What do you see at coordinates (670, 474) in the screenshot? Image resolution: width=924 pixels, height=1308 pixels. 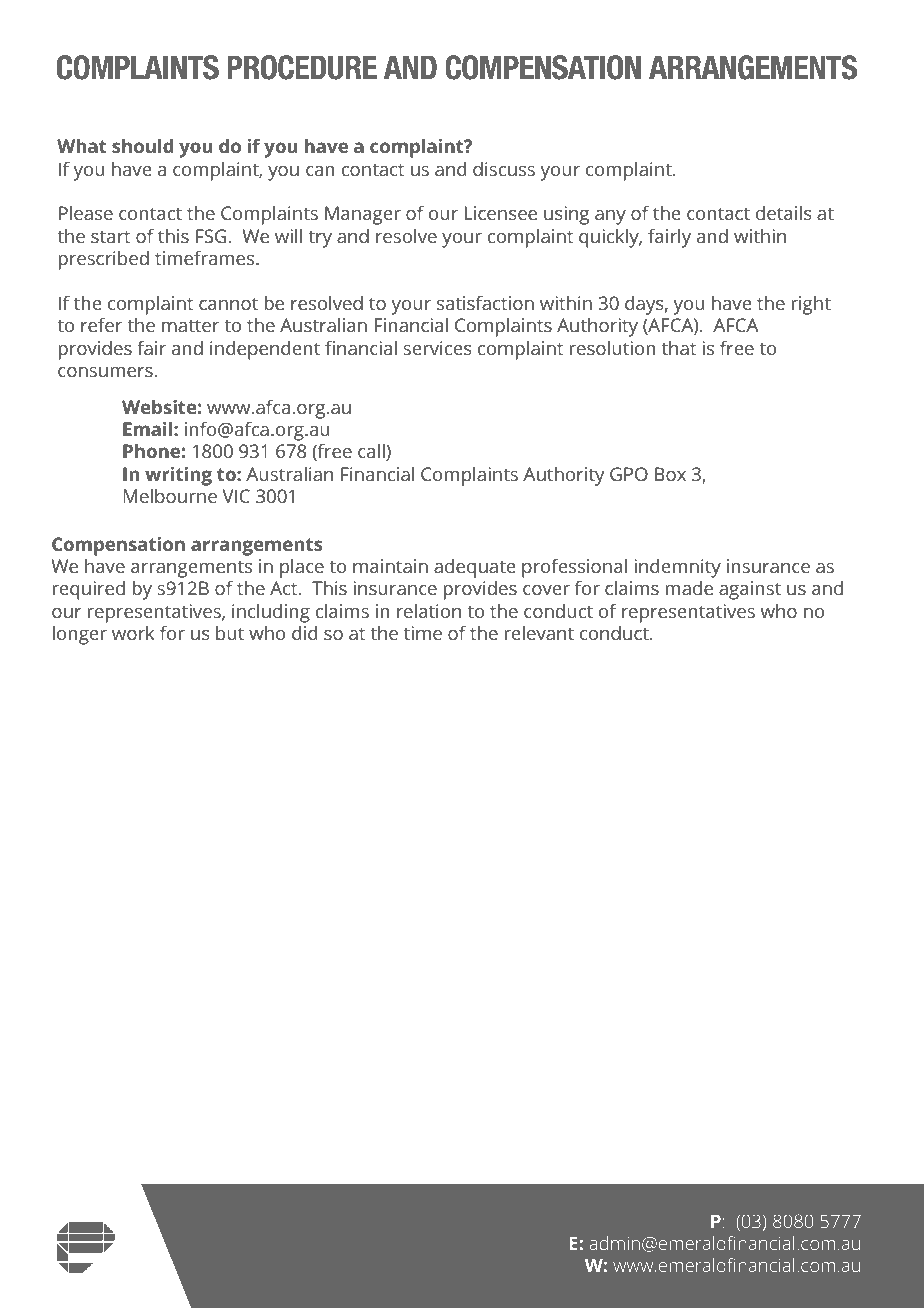 I see `Box` at bounding box center [670, 474].
